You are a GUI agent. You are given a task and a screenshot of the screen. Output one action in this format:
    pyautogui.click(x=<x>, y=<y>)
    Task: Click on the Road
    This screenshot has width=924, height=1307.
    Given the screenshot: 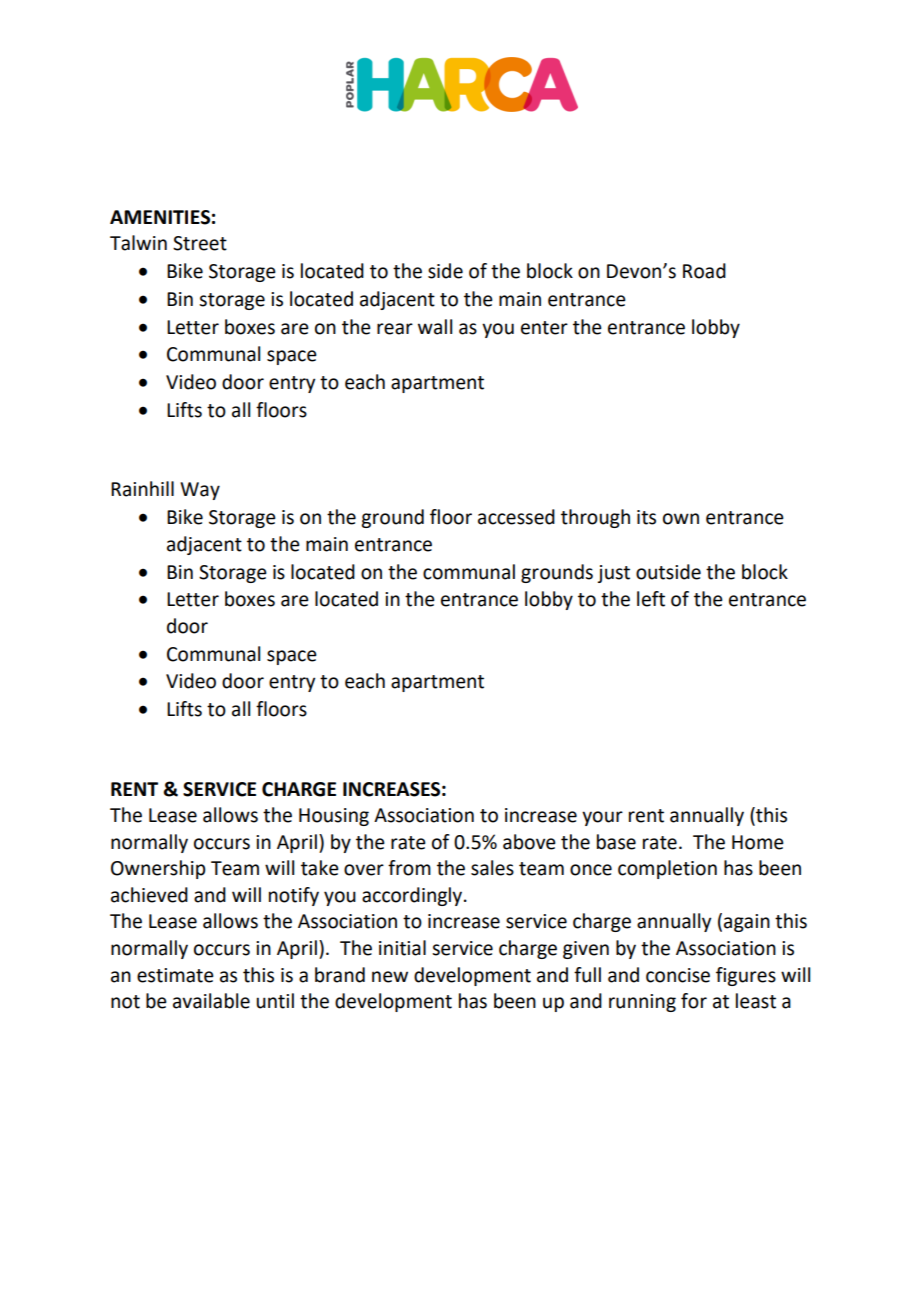 What is the action you would take?
    pyautogui.click(x=704, y=271)
